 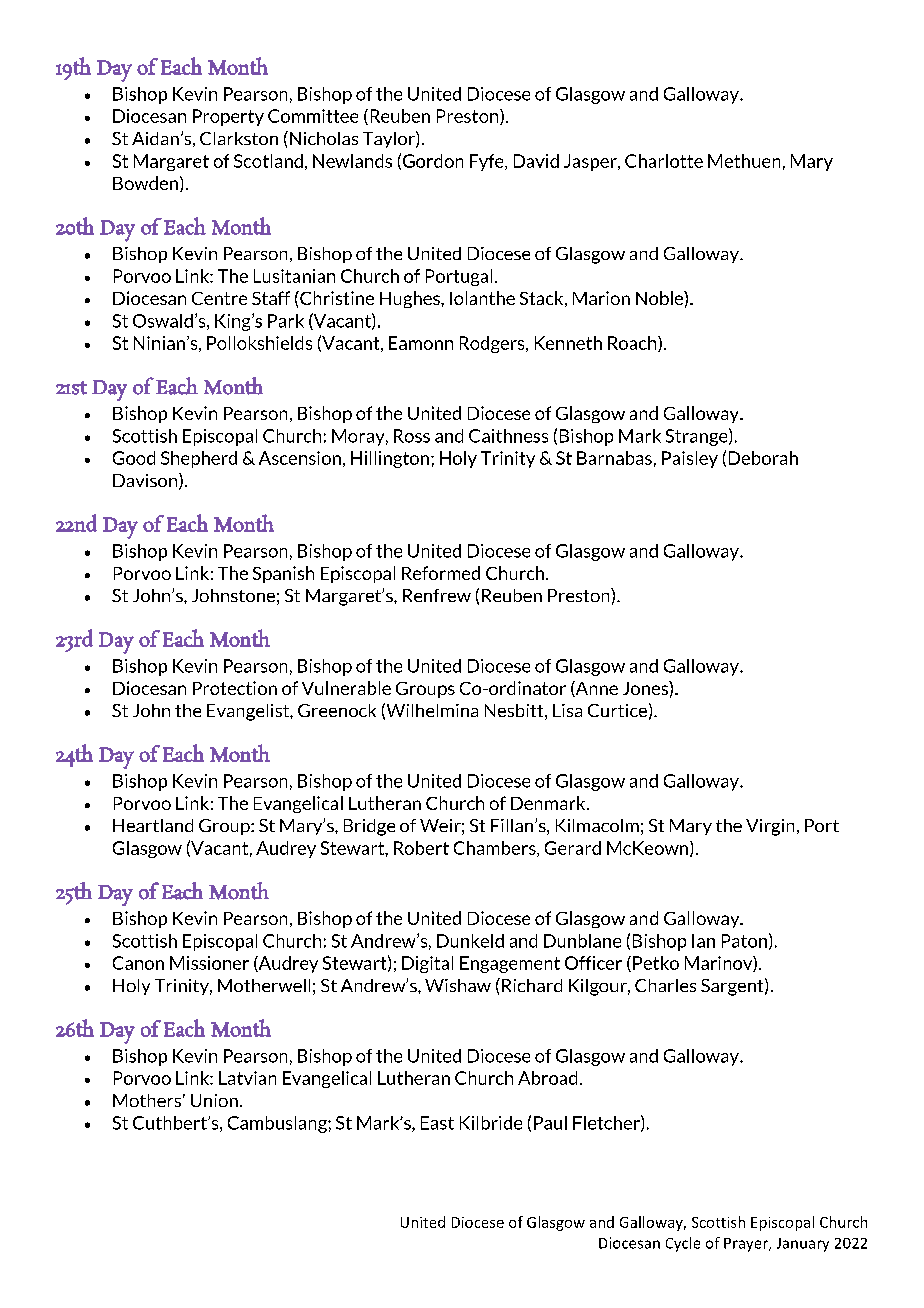 I want to click on Union, so click(x=214, y=1100).
